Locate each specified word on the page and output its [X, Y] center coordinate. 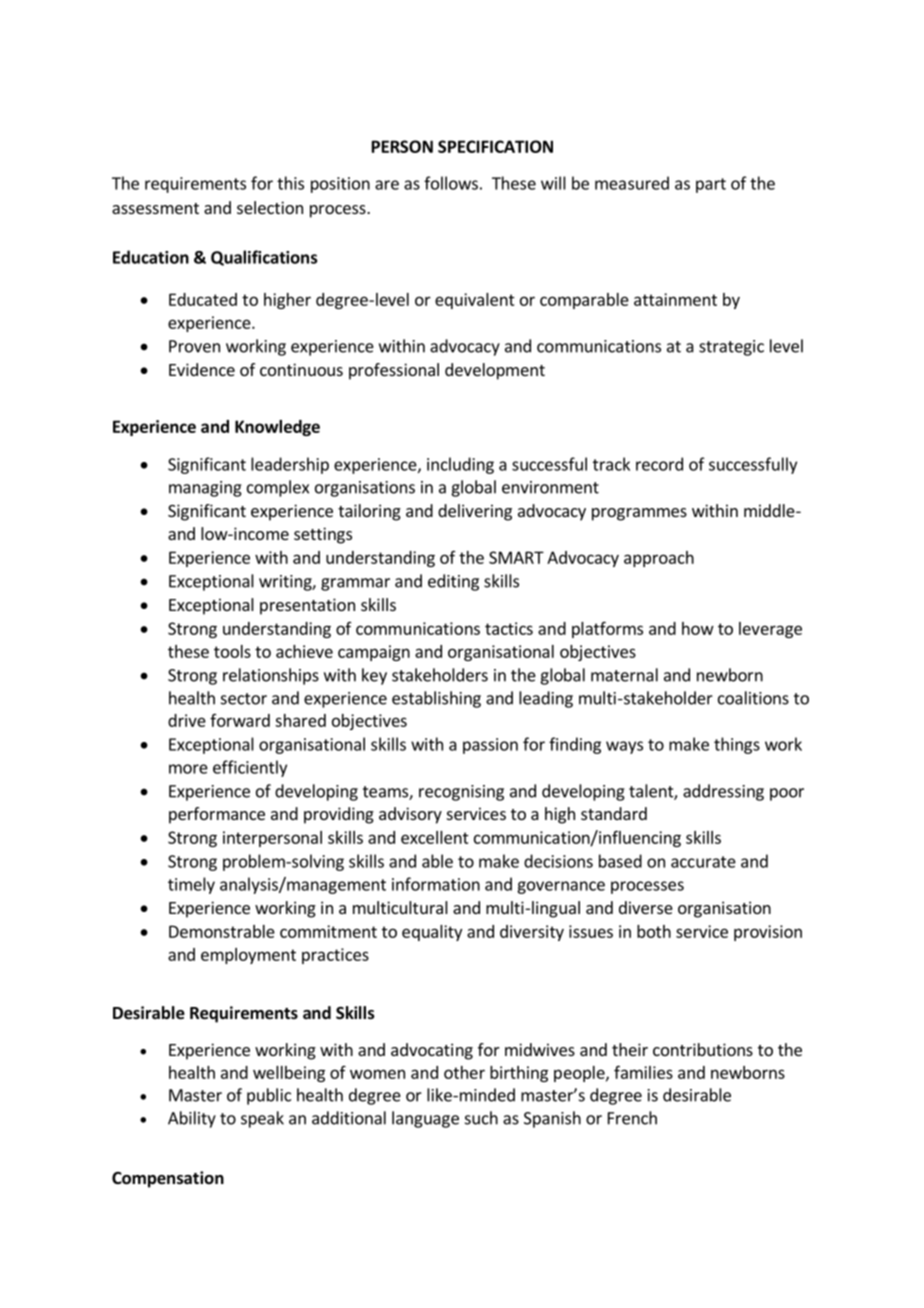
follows [451, 183]
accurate [703, 862]
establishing [436, 699]
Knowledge [277, 428]
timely [191, 885]
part [711, 185]
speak [262, 1119]
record [659, 464]
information [436, 884]
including [460, 465]
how [698, 628]
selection [270, 207]
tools [232, 651]
